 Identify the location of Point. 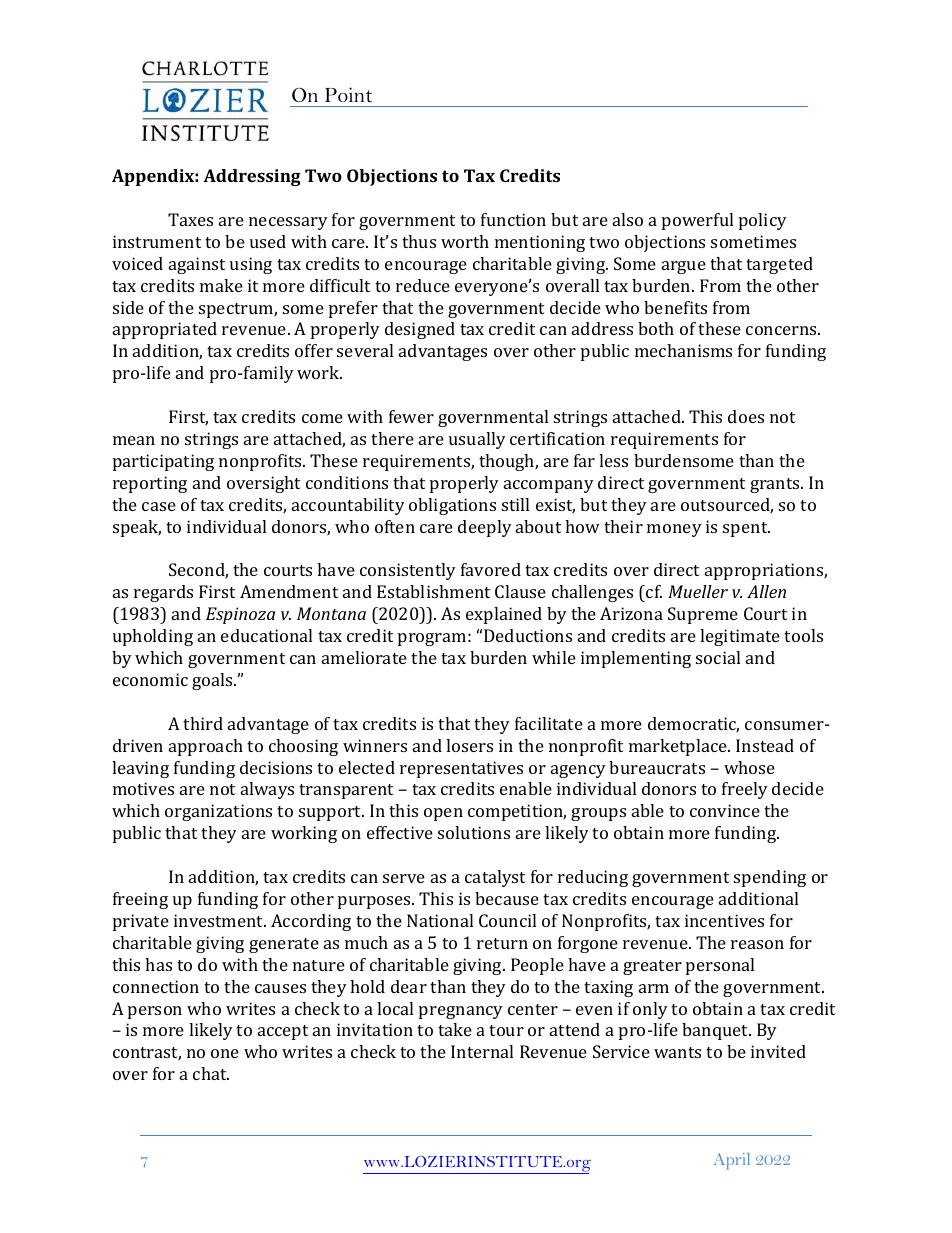
(348, 94).
